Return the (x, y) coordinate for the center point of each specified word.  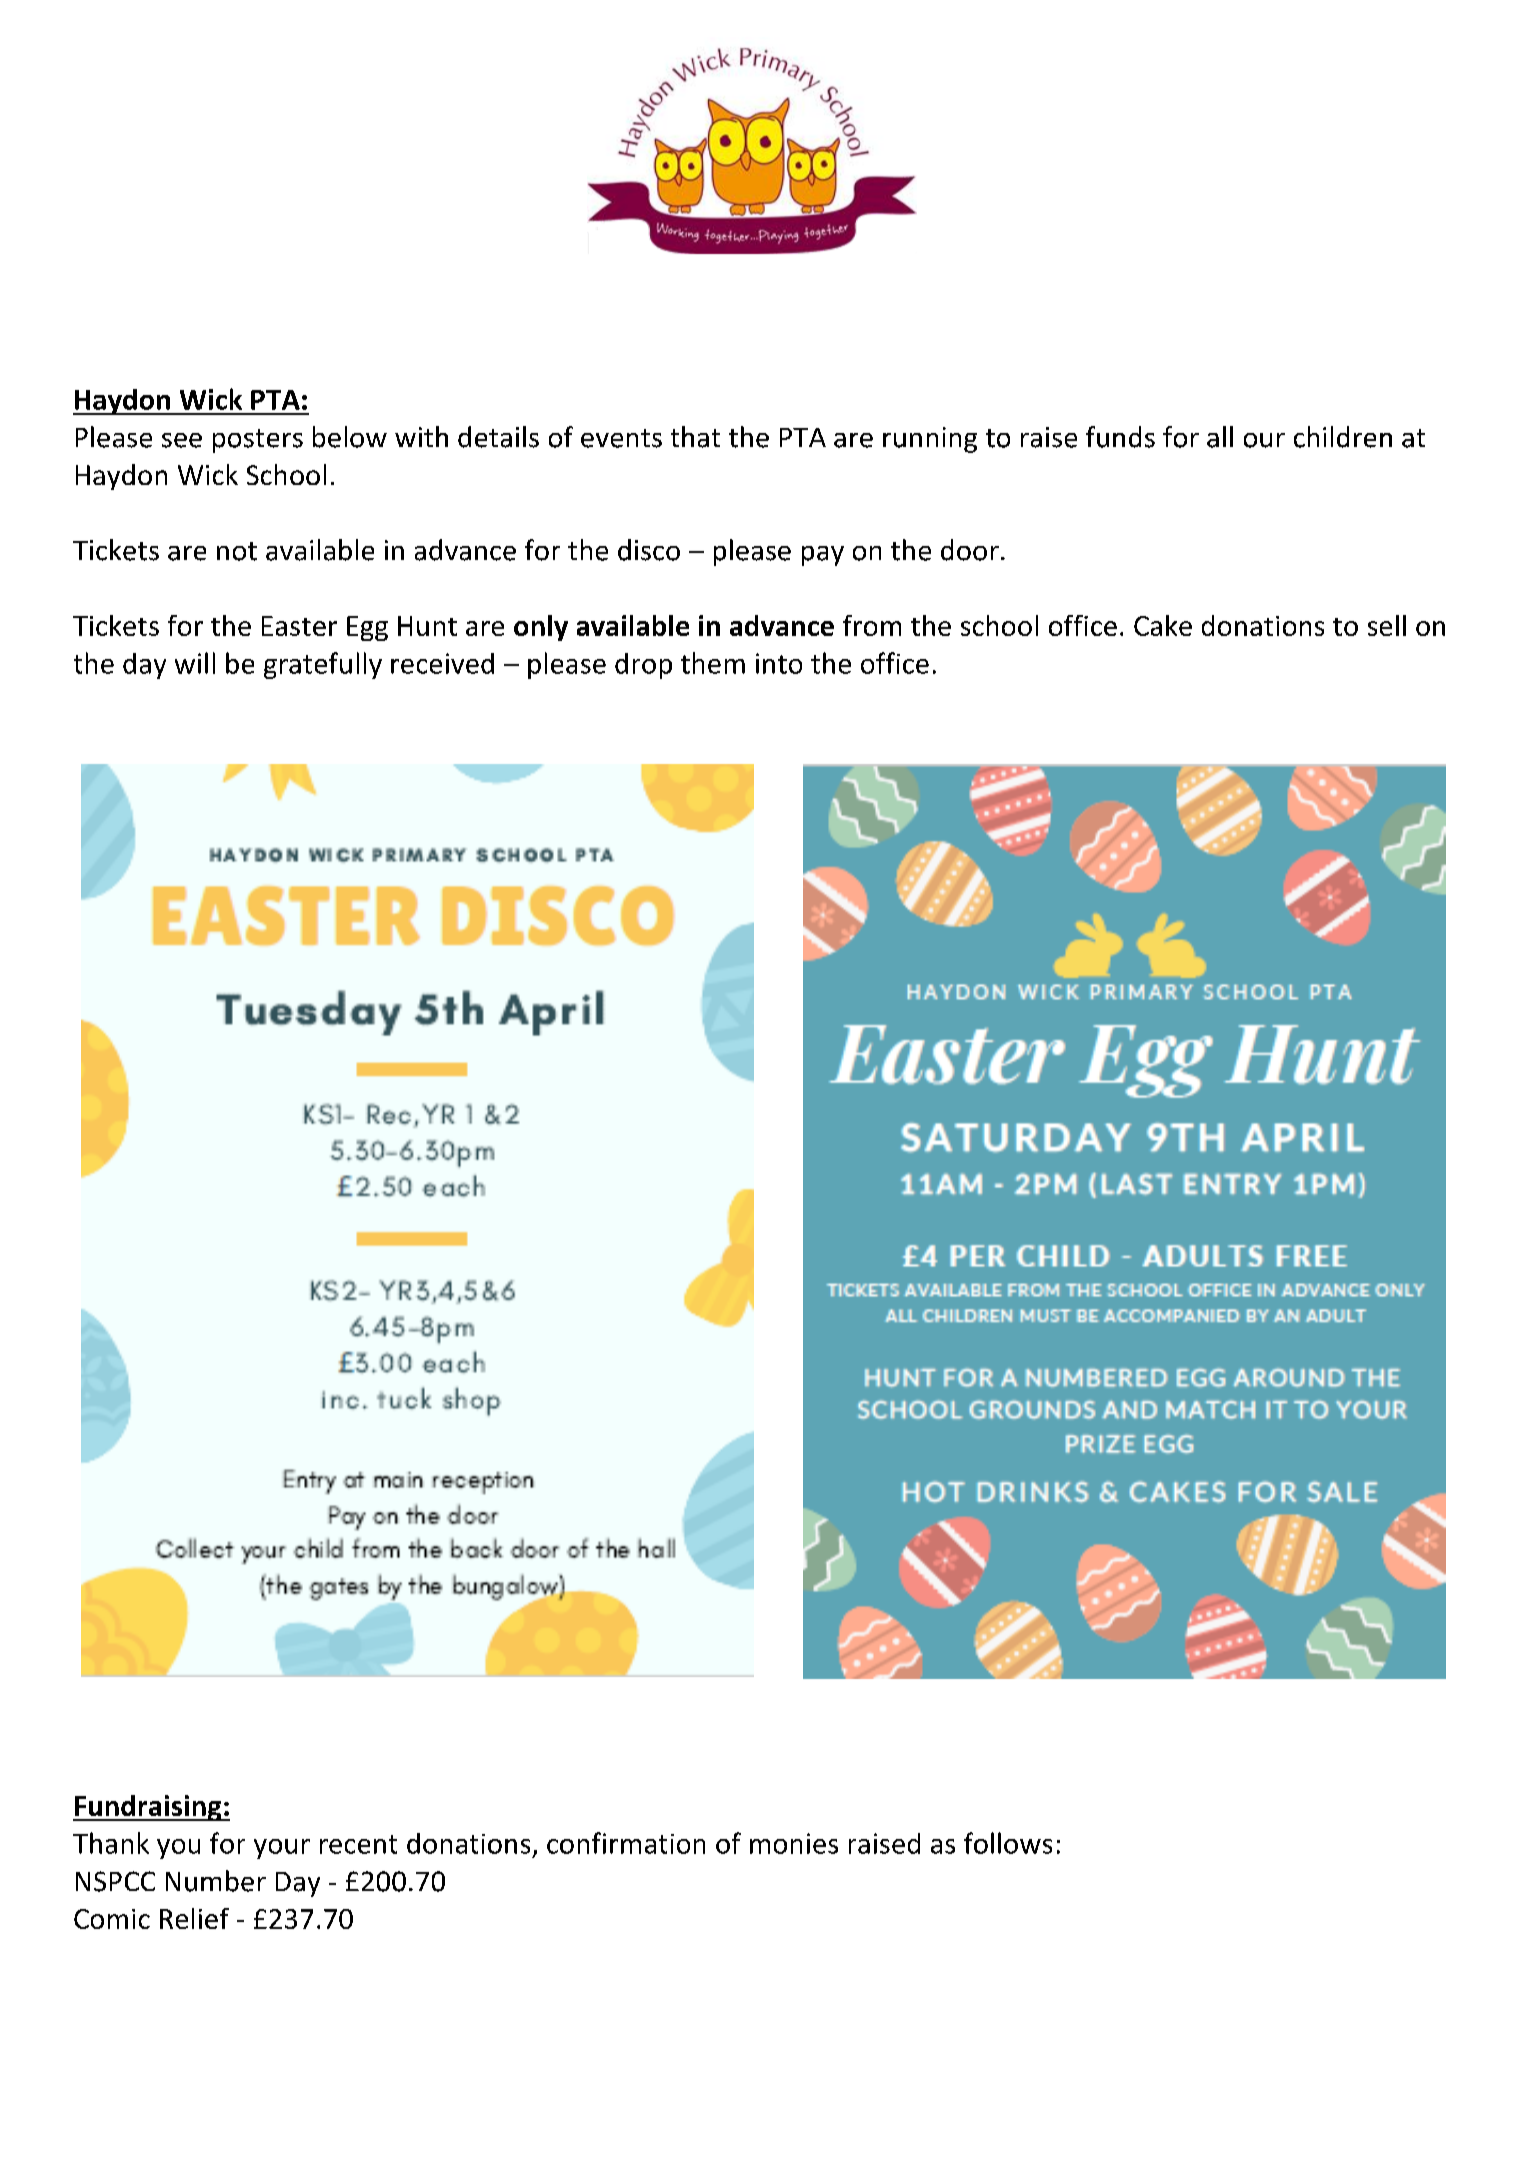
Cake (1163, 625)
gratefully (323, 665)
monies (794, 1843)
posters (258, 441)
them (713, 663)
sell (1387, 625)
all (1220, 437)
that (695, 437)
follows (1008, 1843)
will (195, 663)
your (282, 1849)
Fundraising (148, 1808)
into (779, 663)
